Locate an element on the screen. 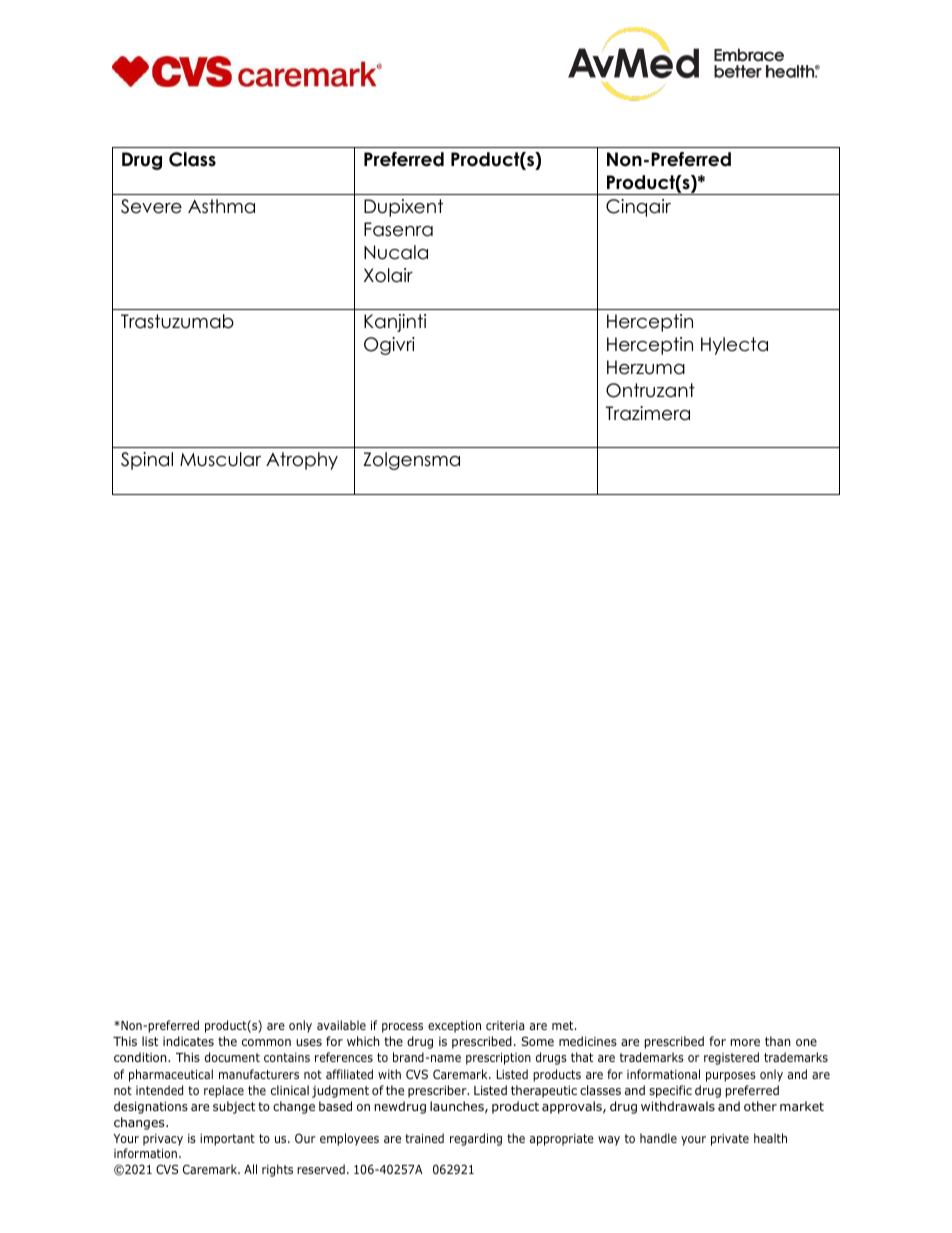 The height and width of the screenshot is (1233, 952). Asthma is located at coordinates (221, 206).
